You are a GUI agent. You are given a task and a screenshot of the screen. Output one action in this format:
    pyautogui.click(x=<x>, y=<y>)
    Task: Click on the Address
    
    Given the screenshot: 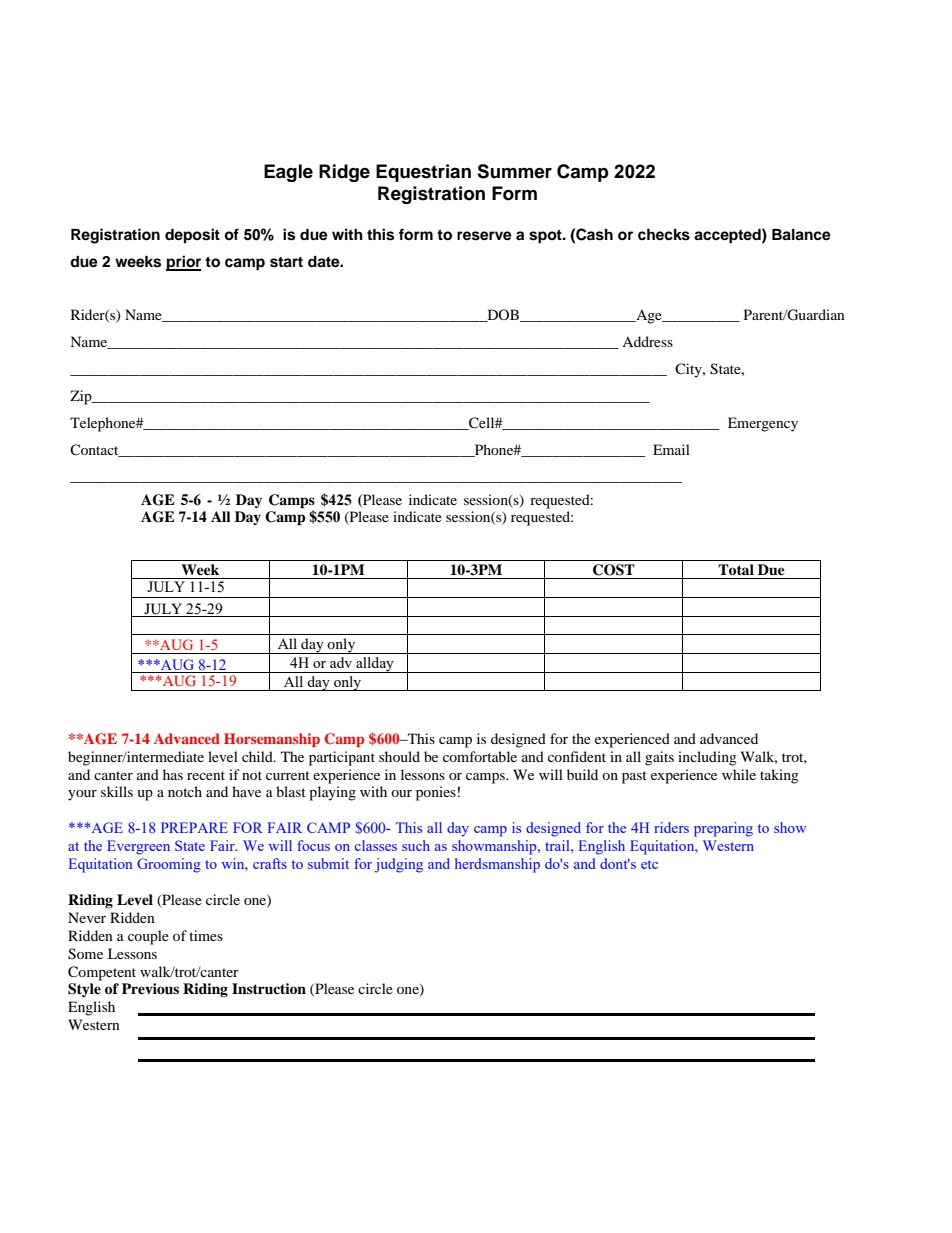 What is the action you would take?
    pyautogui.click(x=647, y=341)
